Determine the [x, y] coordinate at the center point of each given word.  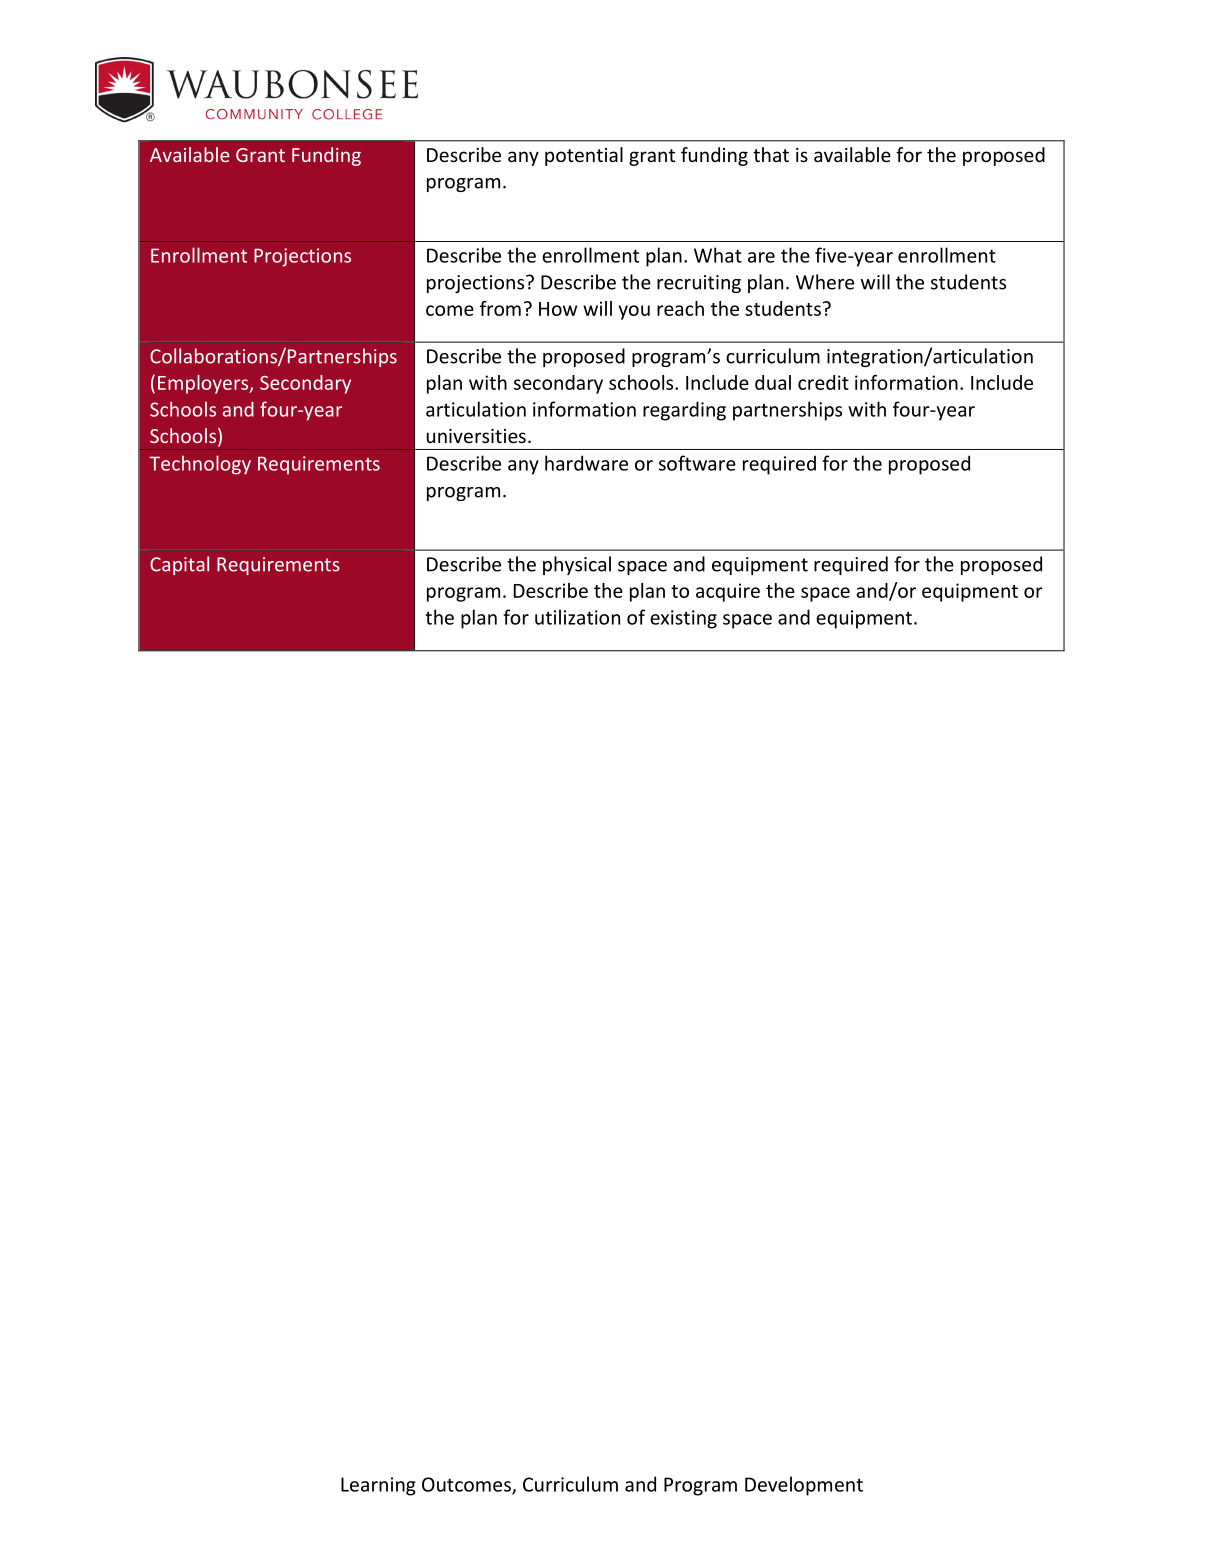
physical [577, 565]
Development [804, 1486]
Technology [200, 465]
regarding [684, 411]
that [771, 154]
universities [476, 436]
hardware [586, 463]
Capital [179, 565]
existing [683, 619]
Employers [204, 384]
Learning [378, 1486]
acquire [728, 592]
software [697, 463]
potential [584, 156]
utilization [577, 617]
